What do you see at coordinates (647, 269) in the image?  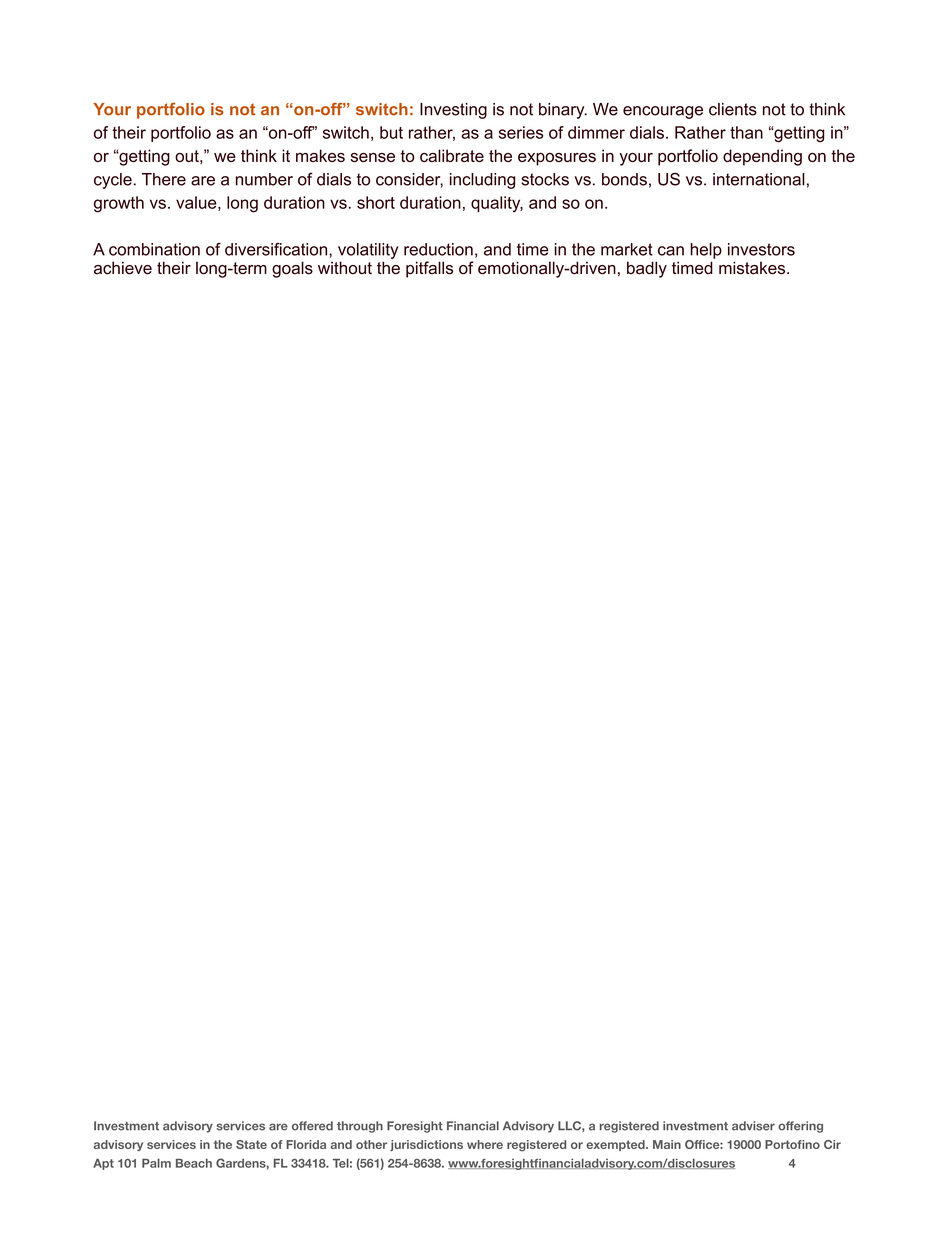 I see `badly` at bounding box center [647, 269].
